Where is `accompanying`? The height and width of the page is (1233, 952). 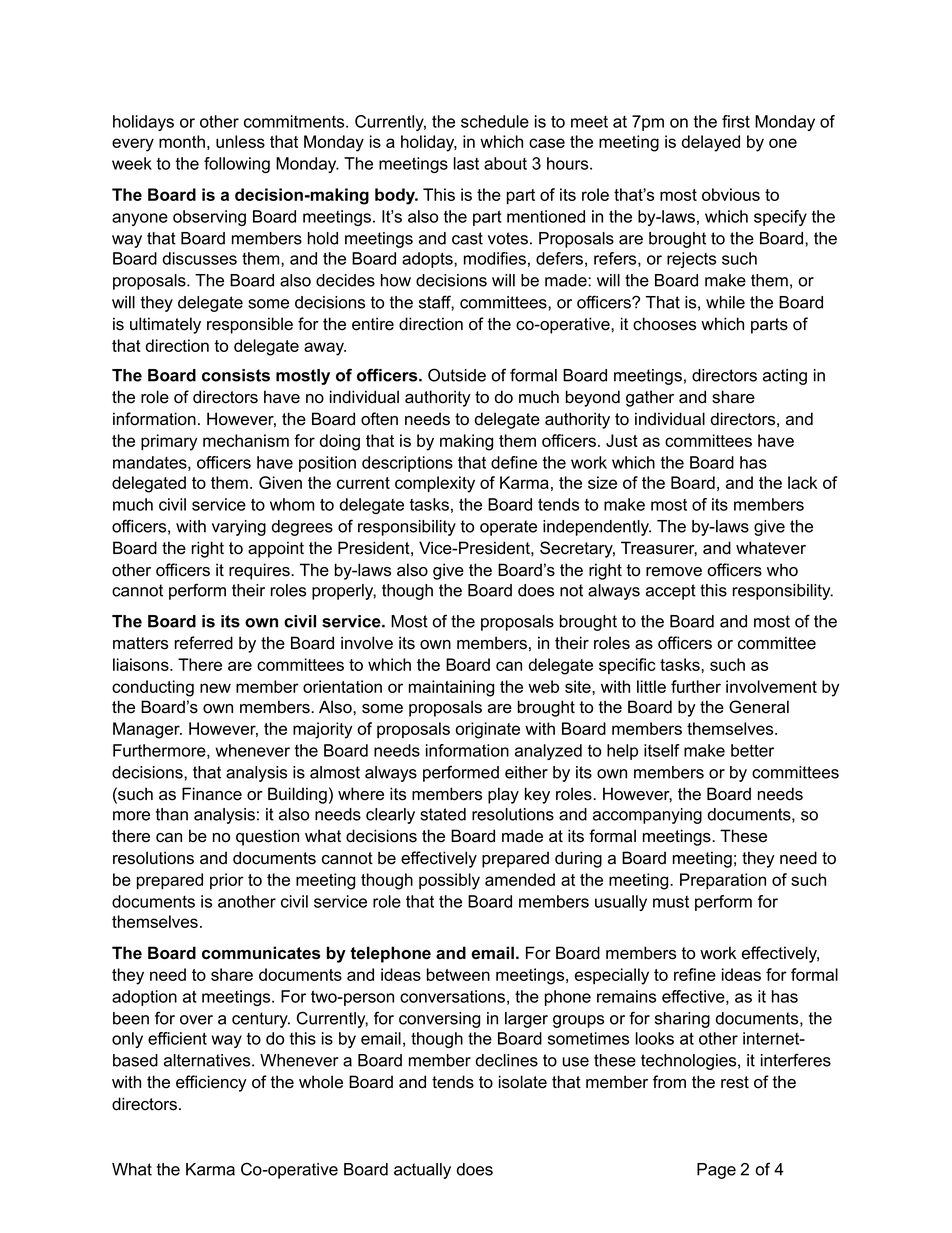
accompanying is located at coordinates (647, 816).
